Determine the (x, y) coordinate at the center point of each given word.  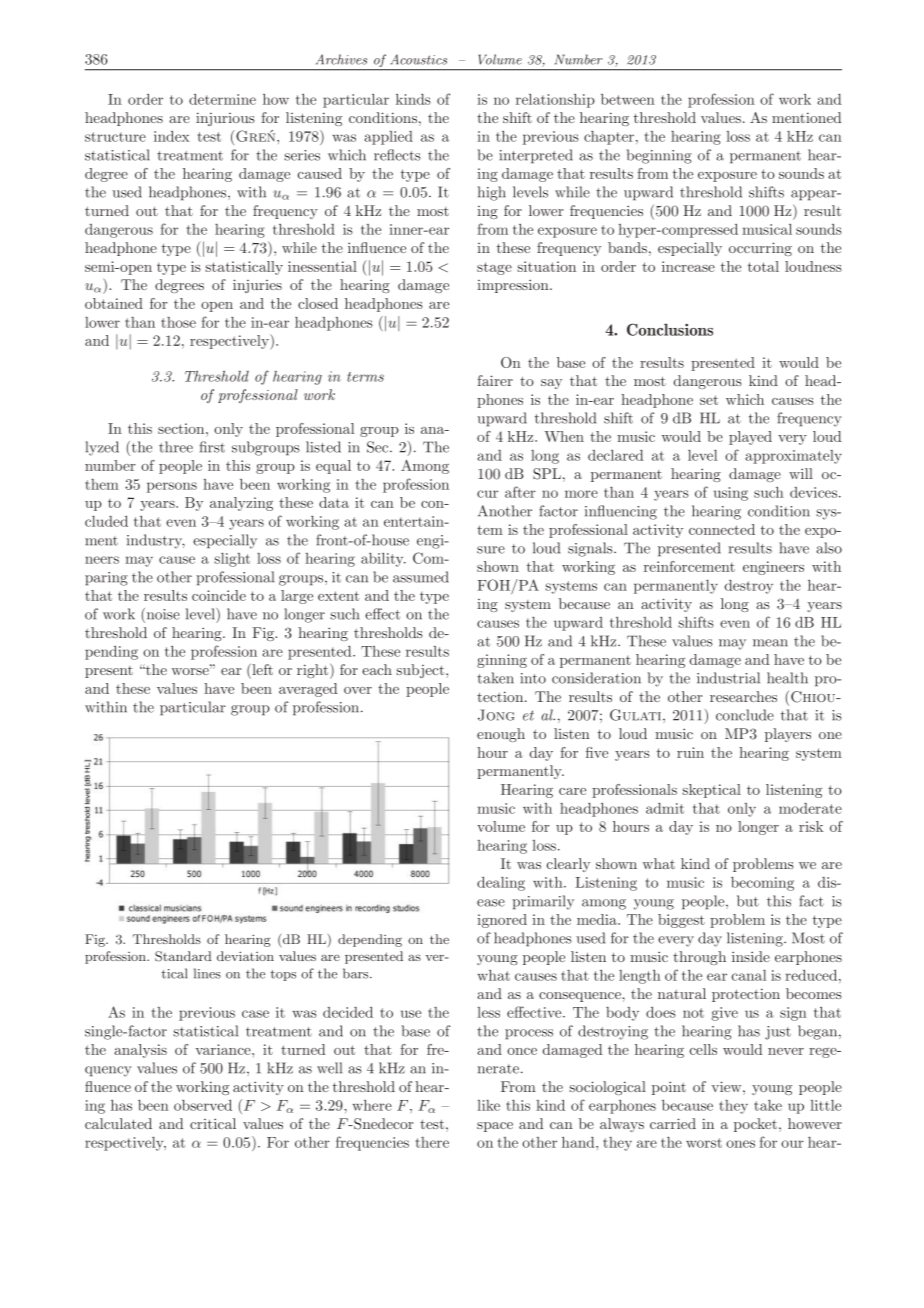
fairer (495, 380)
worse (191, 671)
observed (203, 1105)
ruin (690, 752)
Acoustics (419, 59)
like (488, 1105)
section (182, 428)
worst (704, 1143)
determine (222, 99)
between (628, 99)
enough (501, 735)
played (750, 438)
